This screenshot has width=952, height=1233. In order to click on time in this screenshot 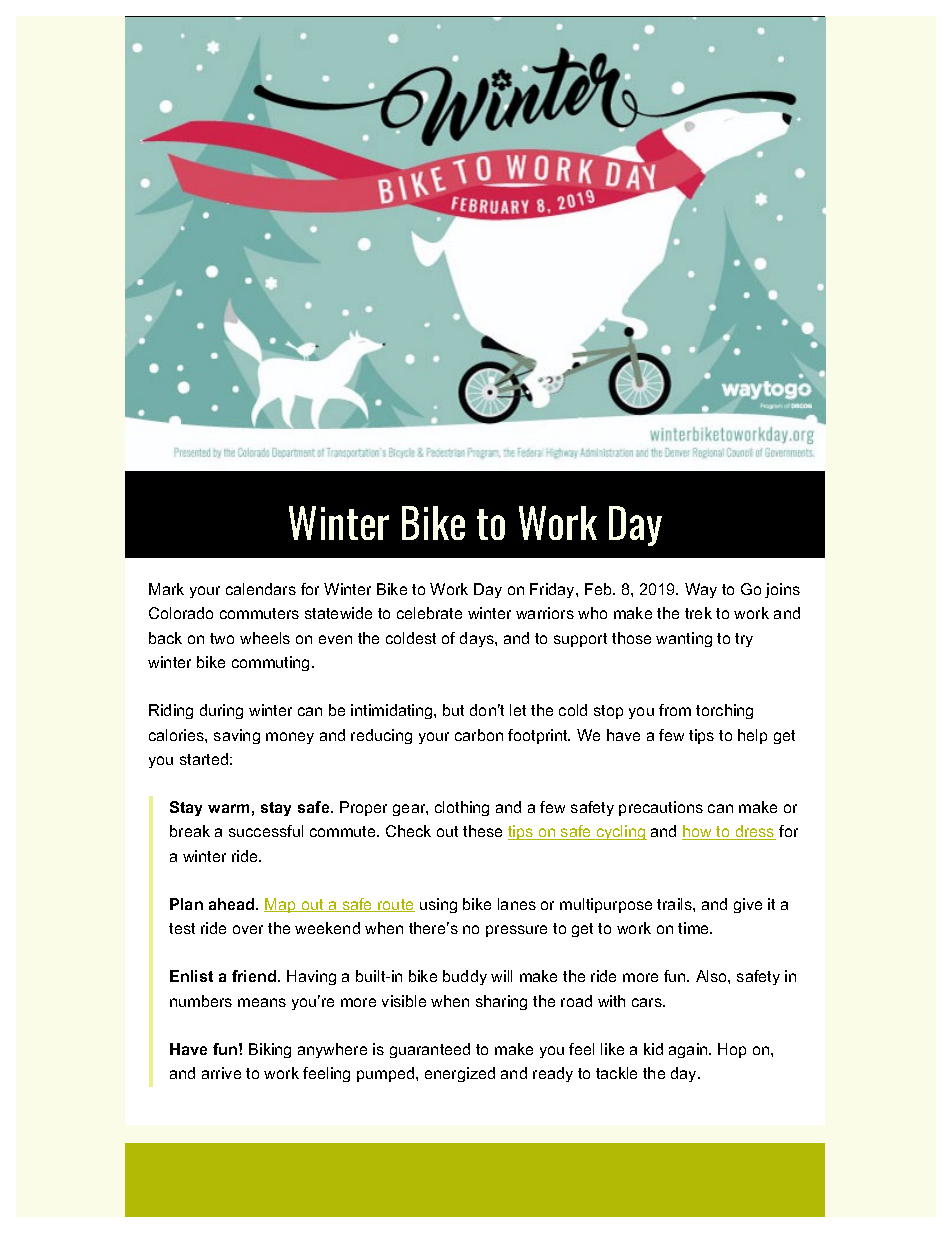, I will do `click(695, 928)`.
